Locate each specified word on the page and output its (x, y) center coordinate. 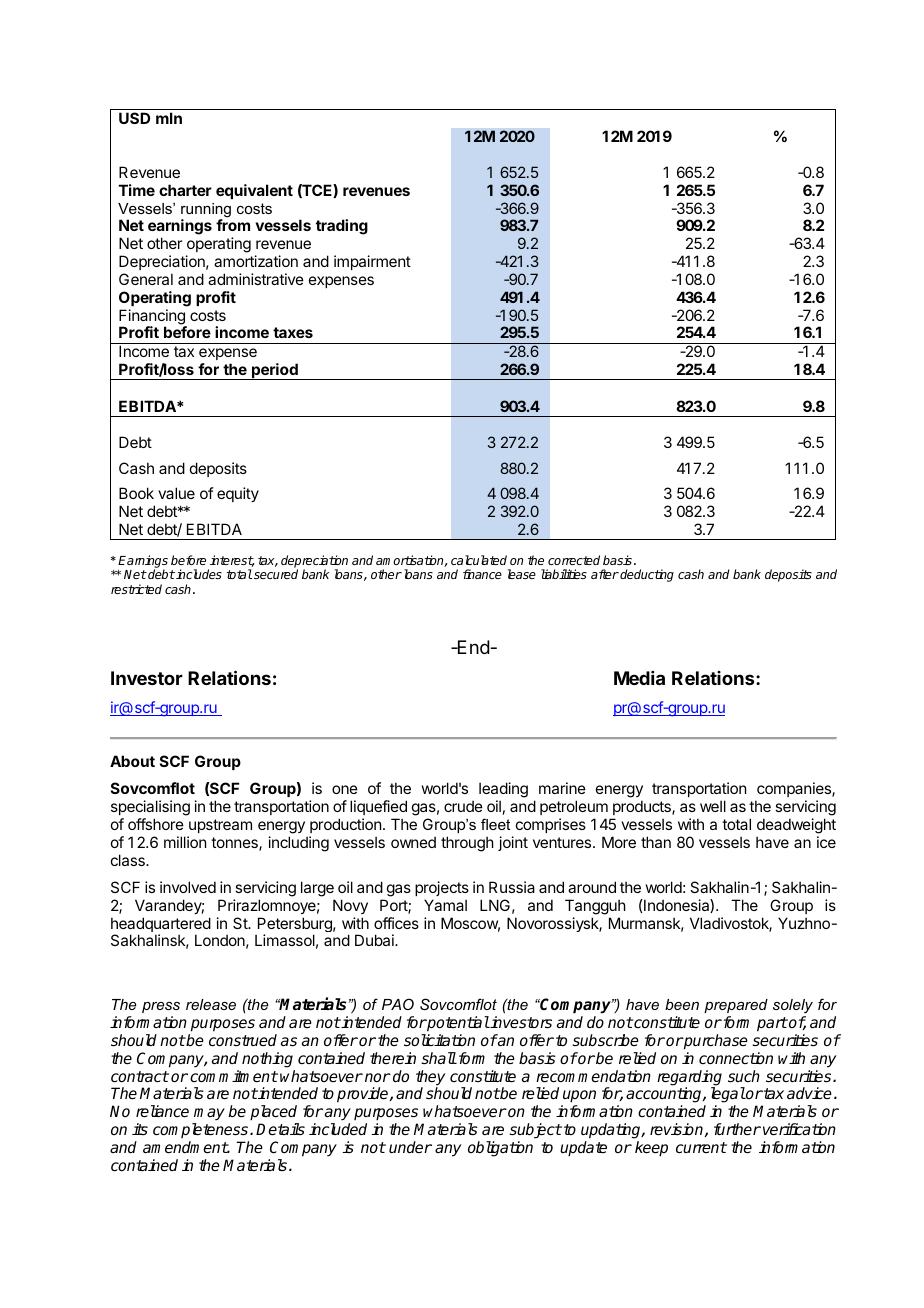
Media (639, 678)
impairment (372, 262)
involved (188, 887)
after (605, 574)
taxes (293, 332)
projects (442, 888)
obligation (500, 1149)
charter (185, 190)
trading (342, 227)
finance (482, 574)
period (275, 371)
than (656, 842)
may (209, 1114)
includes (198, 574)
